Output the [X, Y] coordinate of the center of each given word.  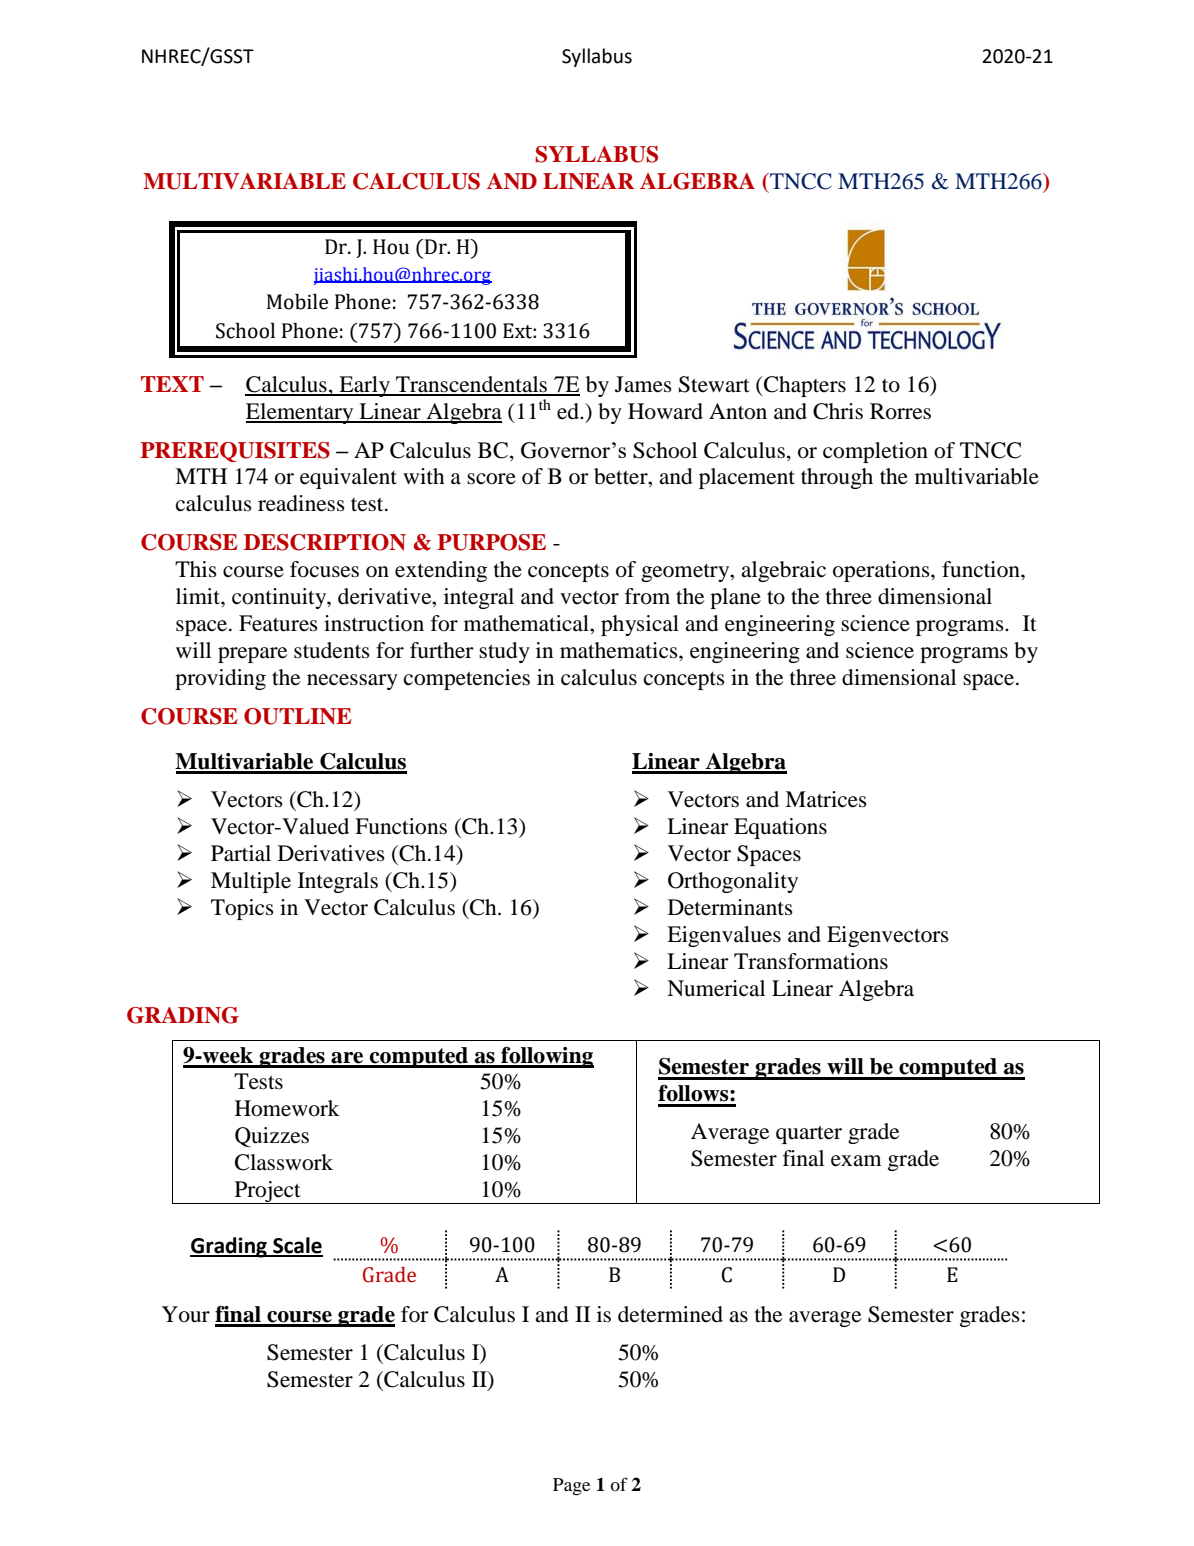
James [643, 384]
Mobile [297, 302]
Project [267, 1192]
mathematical [527, 623]
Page [571, 1487]
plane [735, 598]
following [546, 1057]
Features [278, 623]
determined [670, 1314]
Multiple [251, 882]
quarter [809, 1135]
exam [856, 1161]
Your [186, 1314]
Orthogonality [733, 882]
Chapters [804, 386]
